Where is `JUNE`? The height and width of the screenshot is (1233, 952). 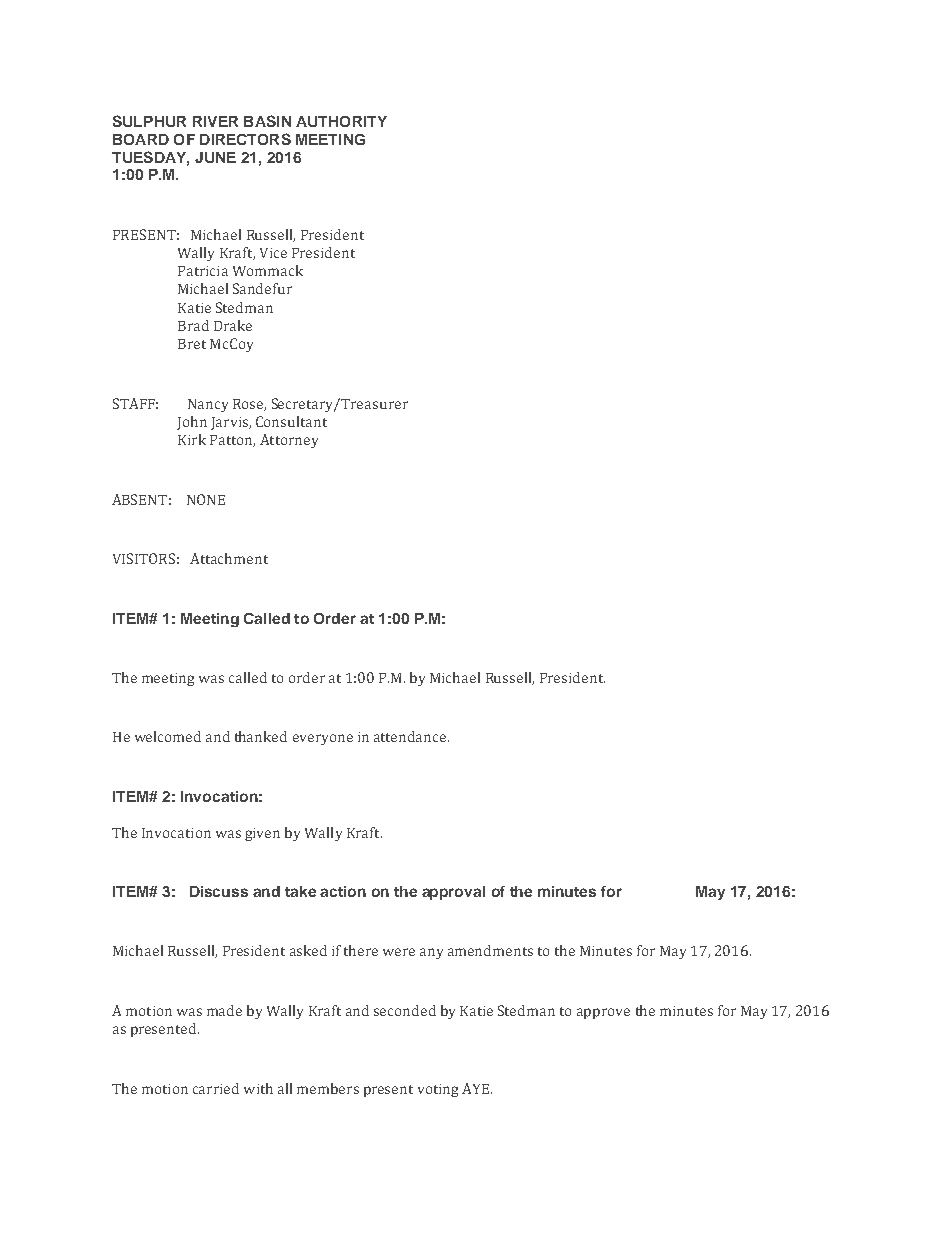
JUNE is located at coordinates (215, 157).
